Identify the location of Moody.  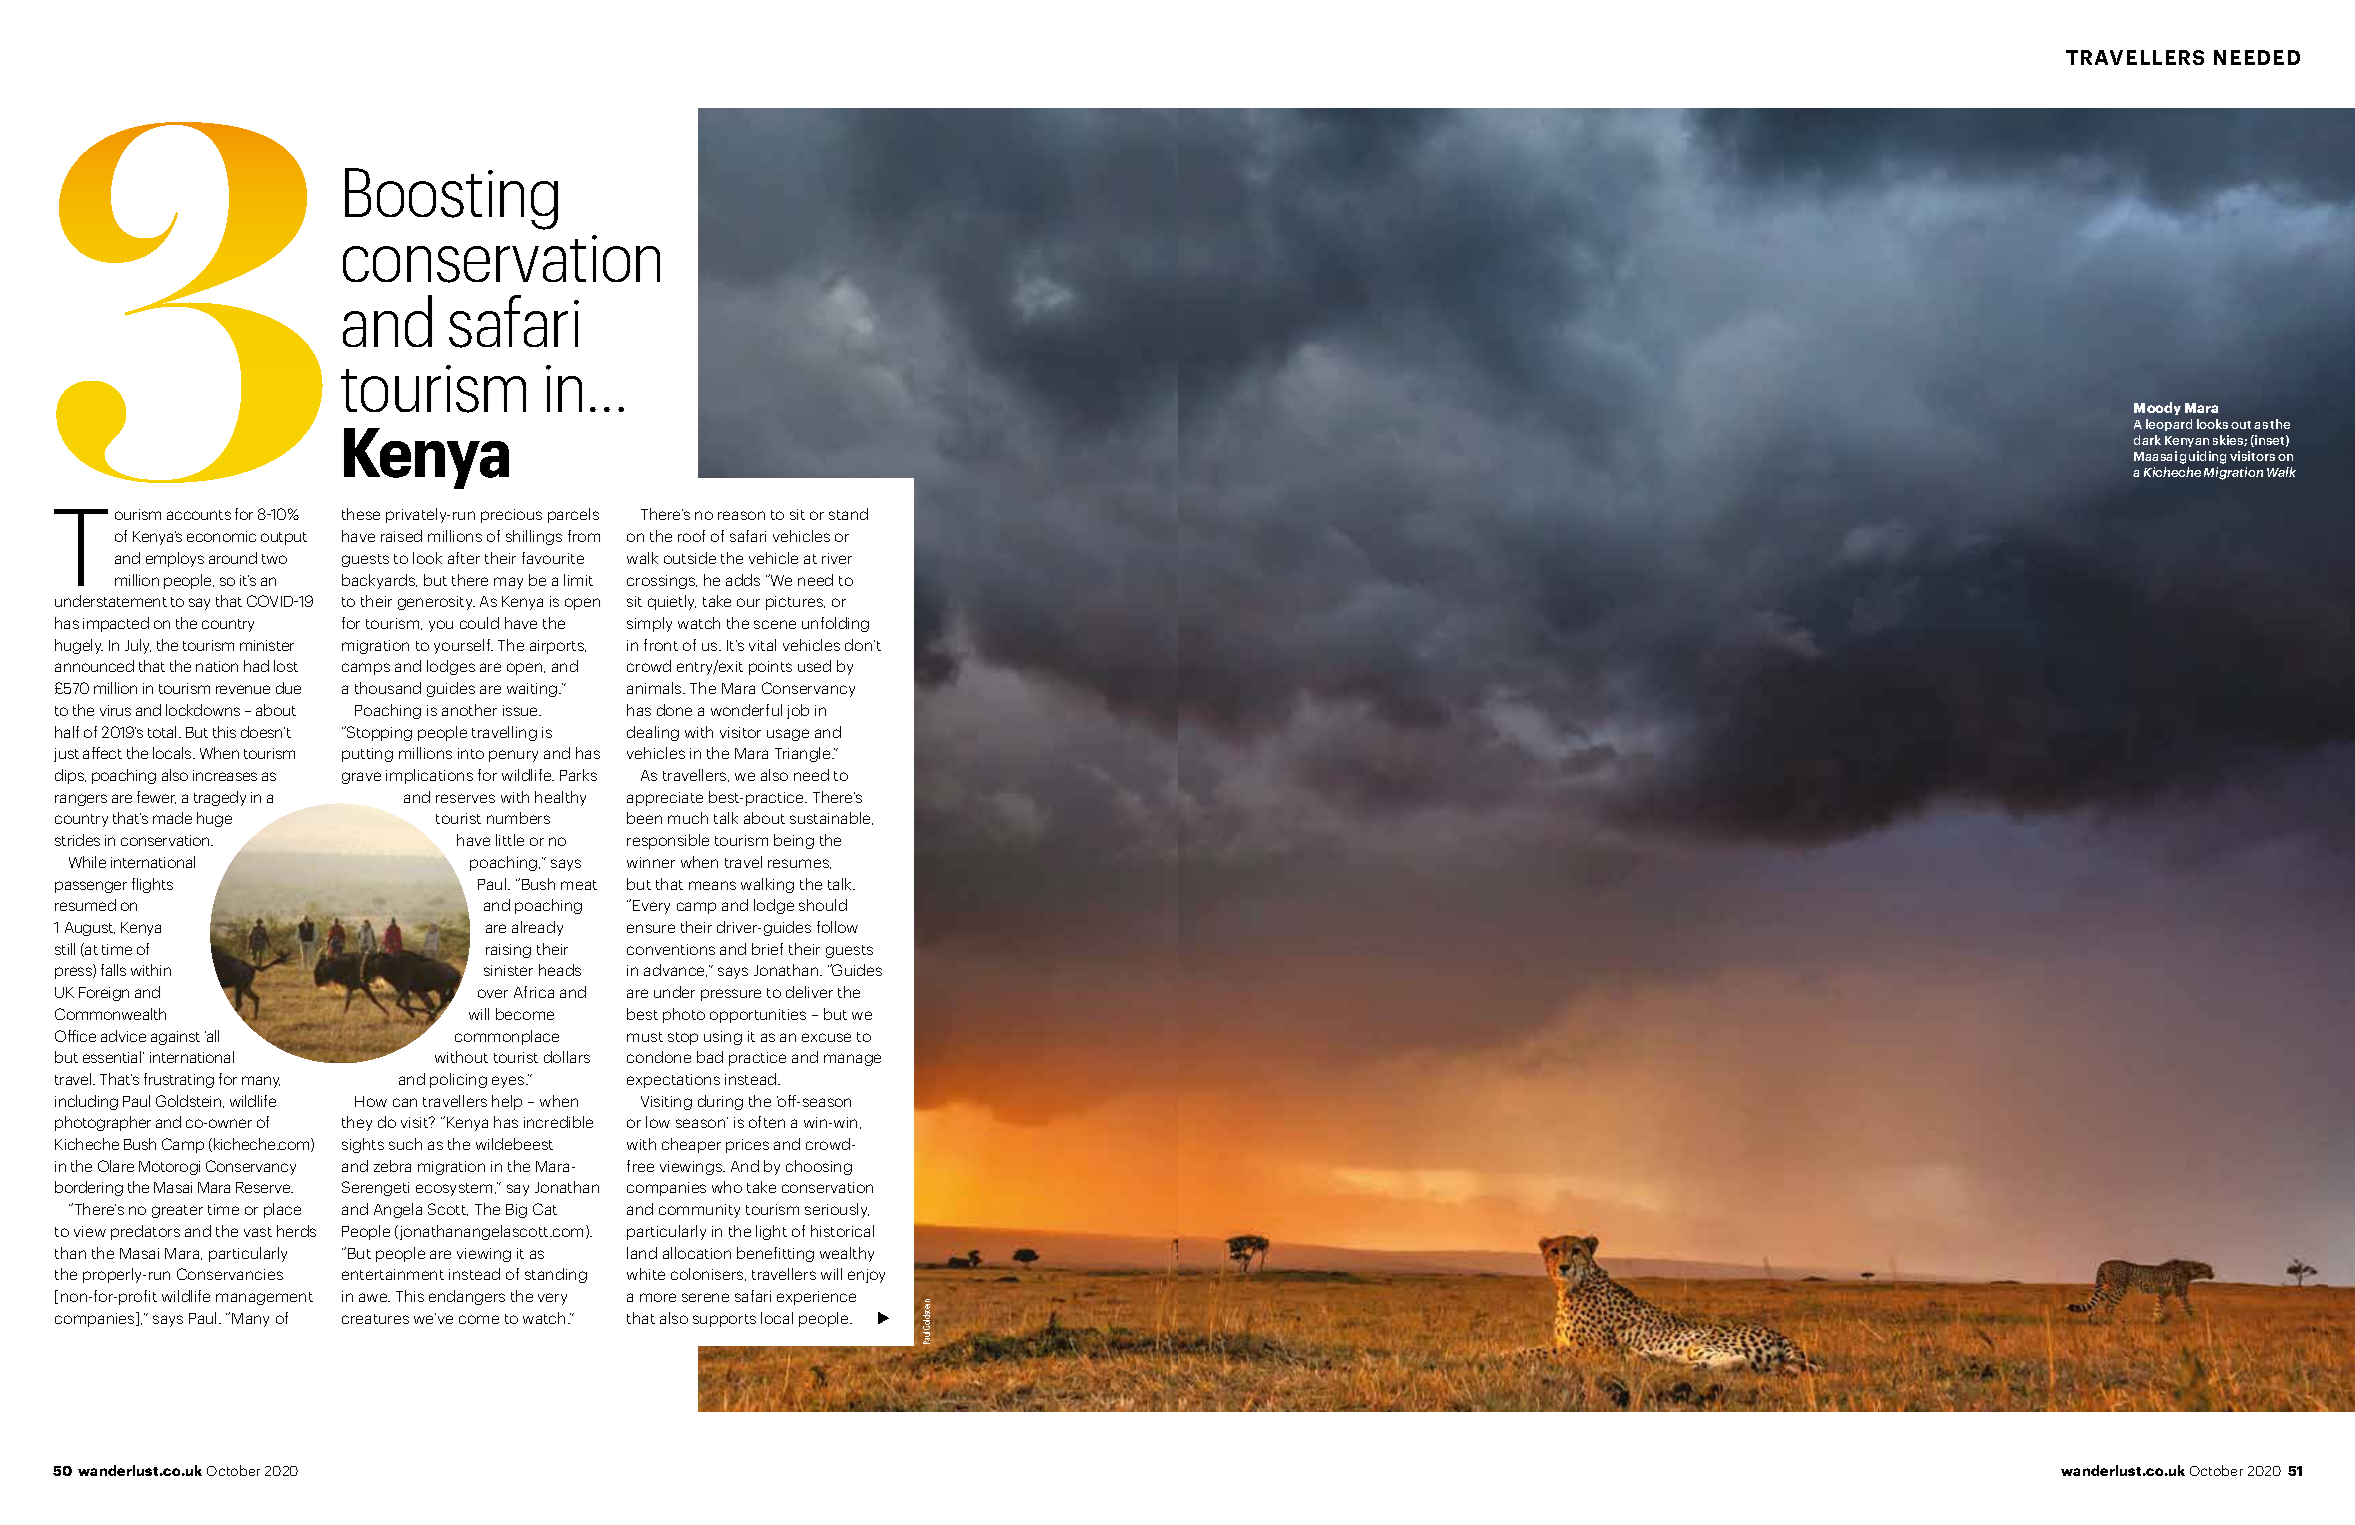
(2157, 408).
